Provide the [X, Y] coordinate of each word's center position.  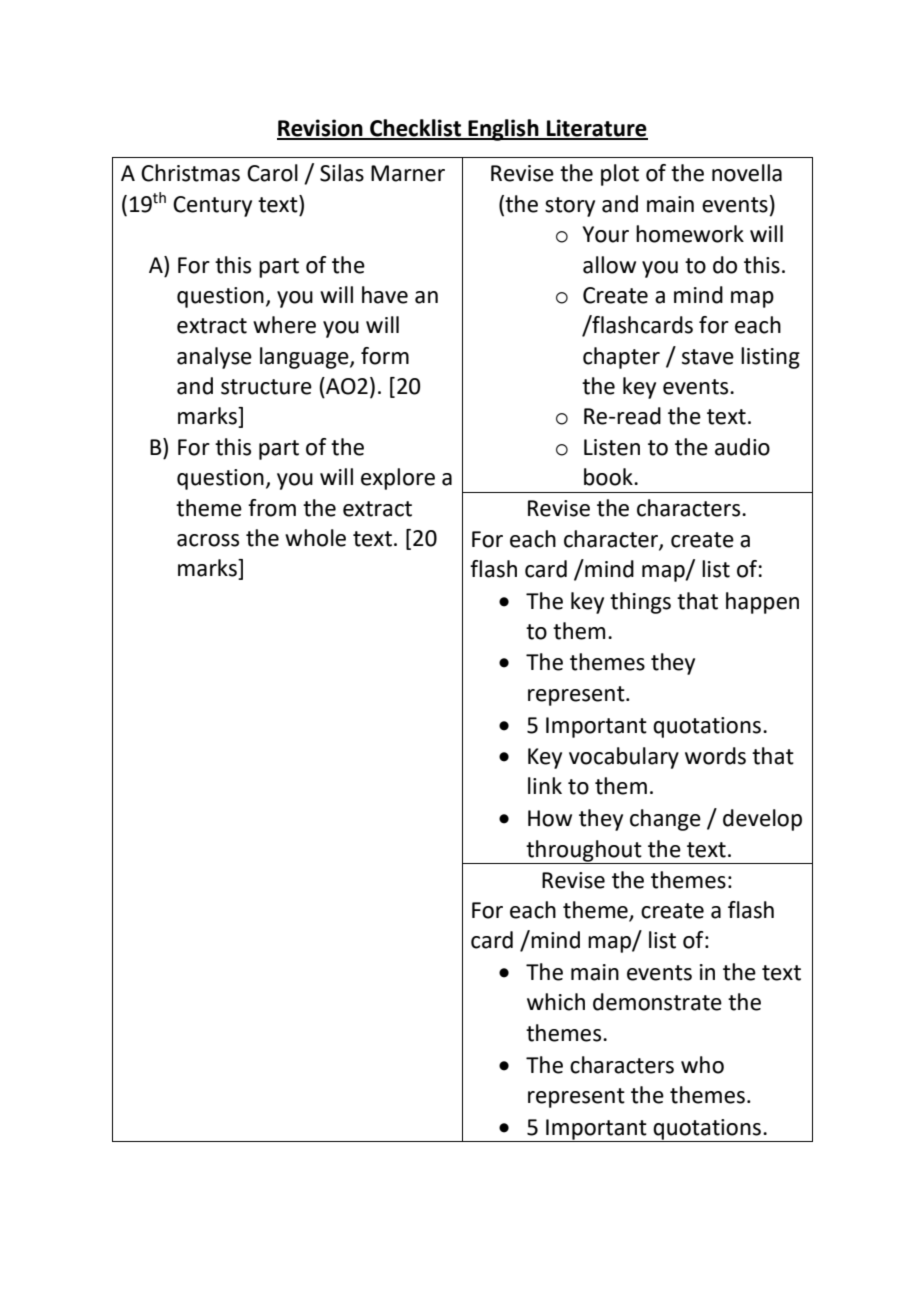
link [545, 785]
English [503, 130]
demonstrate [657, 1002]
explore [398, 479]
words [715, 756]
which [556, 1002]
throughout [584, 851]
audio [742, 447]
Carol [272, 173]
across [208, 540]
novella [747, 173]
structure [266, 387]
